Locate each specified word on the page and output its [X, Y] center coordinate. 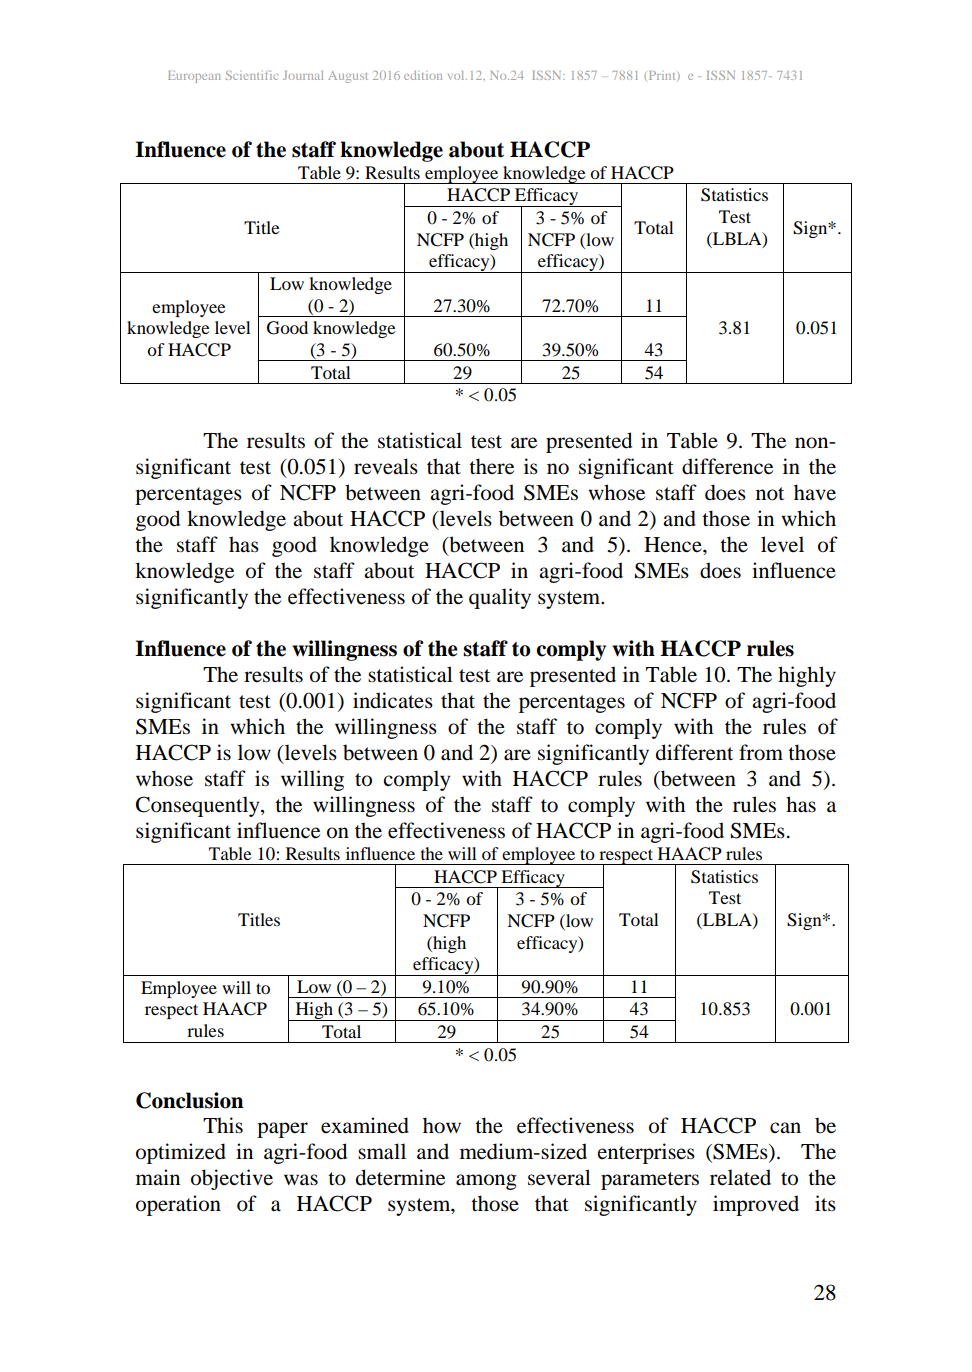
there [491, 466]
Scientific [252, 75]
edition [423, 75]
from [761, 752]
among [486, 1182]
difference [727, 466]
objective [232, 1179]
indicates [393, 700]
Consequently [199, 806]
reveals [386, 466]
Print [662, 75]
